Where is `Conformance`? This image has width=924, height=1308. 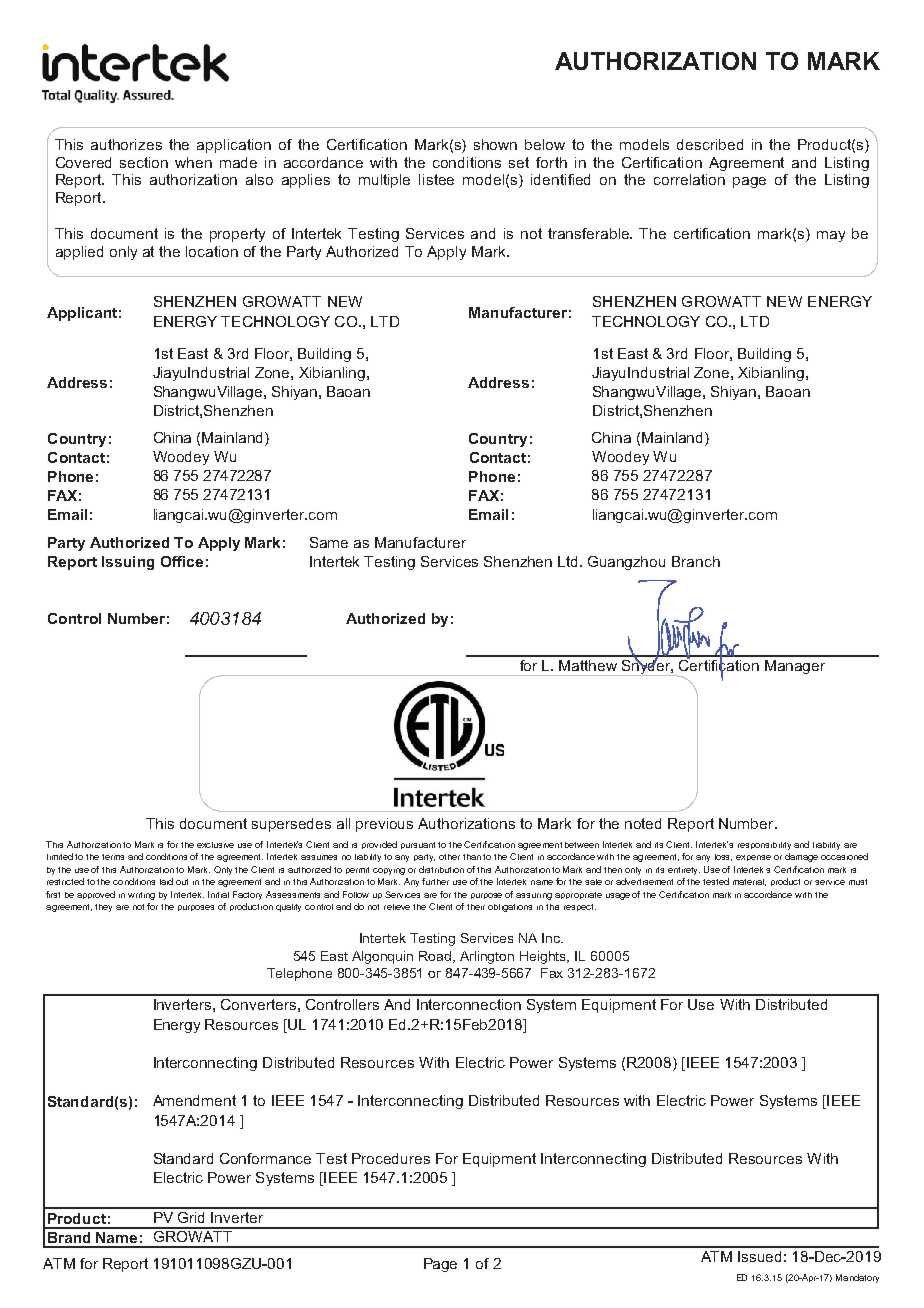
Conformance is located at coordinates (265, 1158).
